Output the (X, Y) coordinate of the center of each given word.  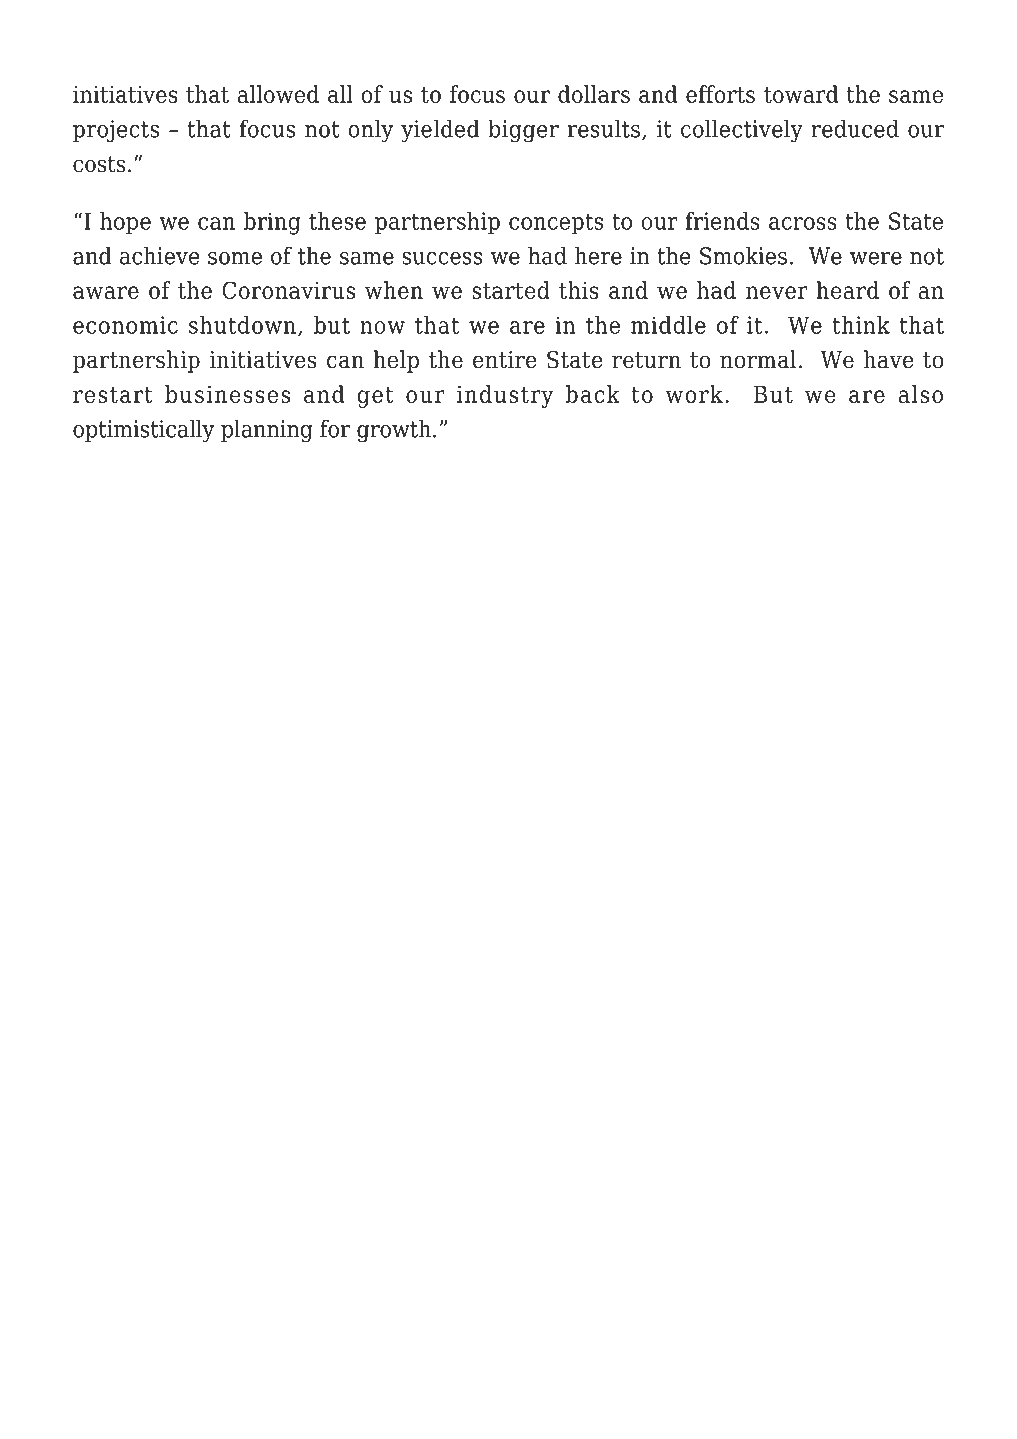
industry (505, 396)
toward (801, 94)
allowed (278, 94)
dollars (594, 94)
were (876, 258)
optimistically (143, 431)
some (235, 258)
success (442, 258)
